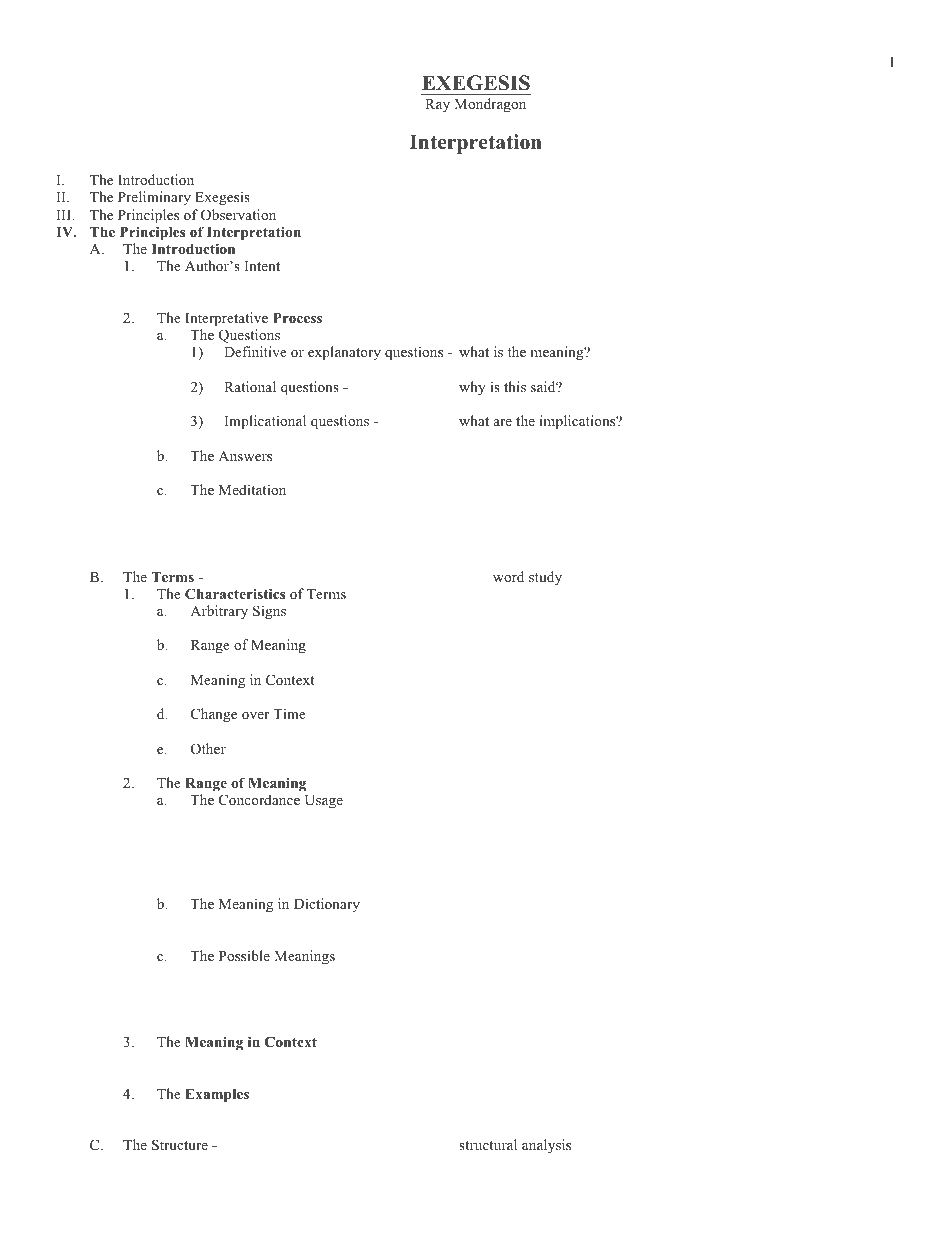 This screenshot has height=1233, width=952. Describe the element at coordinates (214, 715) in the screenshot. I see `Change` at that location.
